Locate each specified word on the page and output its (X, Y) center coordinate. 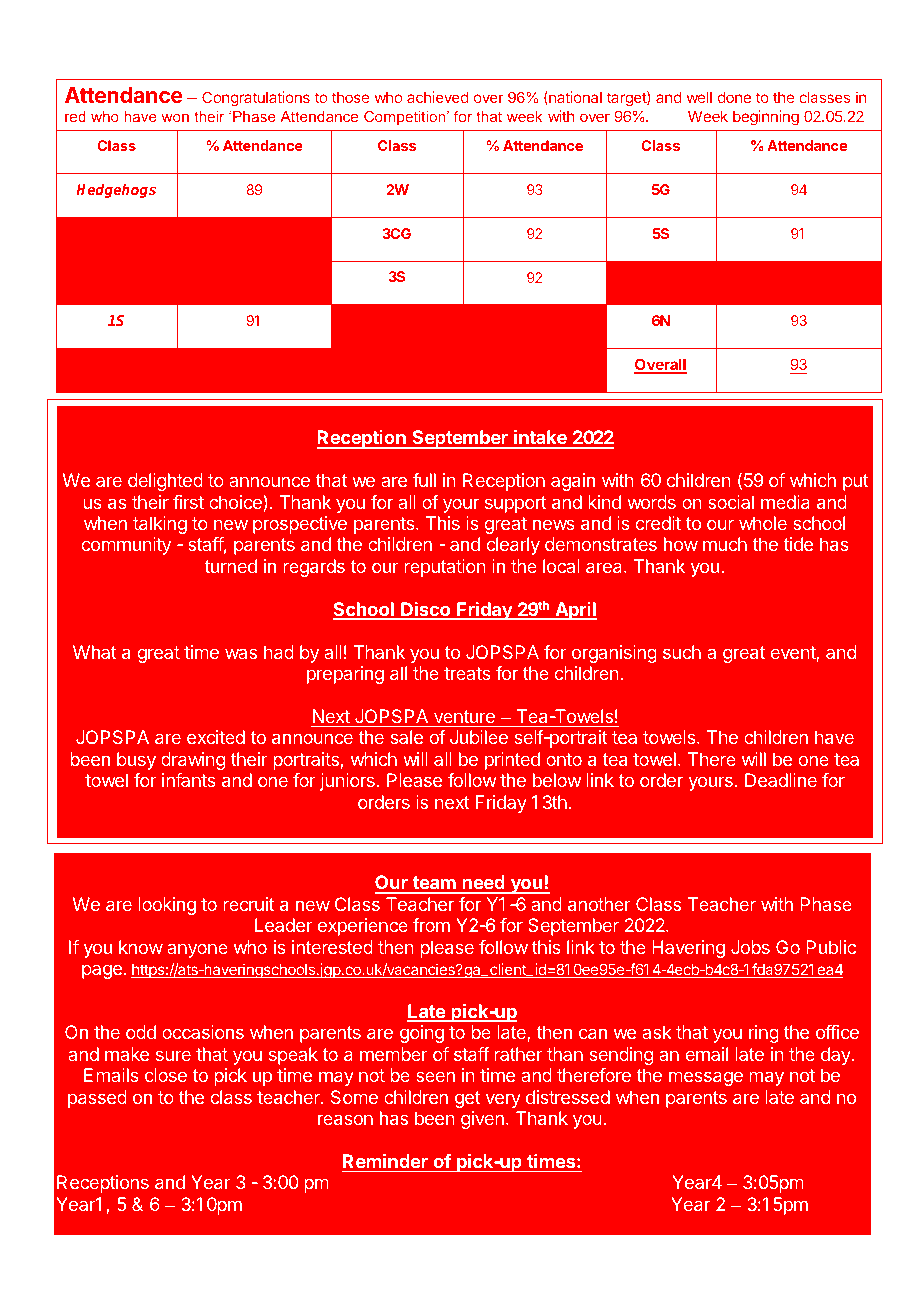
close (166, 1075)
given (482, 1120)
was (241, 654)
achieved (437, 97)
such (682, 652)
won (175, 118)
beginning (766, 118)
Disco (426, 610)
